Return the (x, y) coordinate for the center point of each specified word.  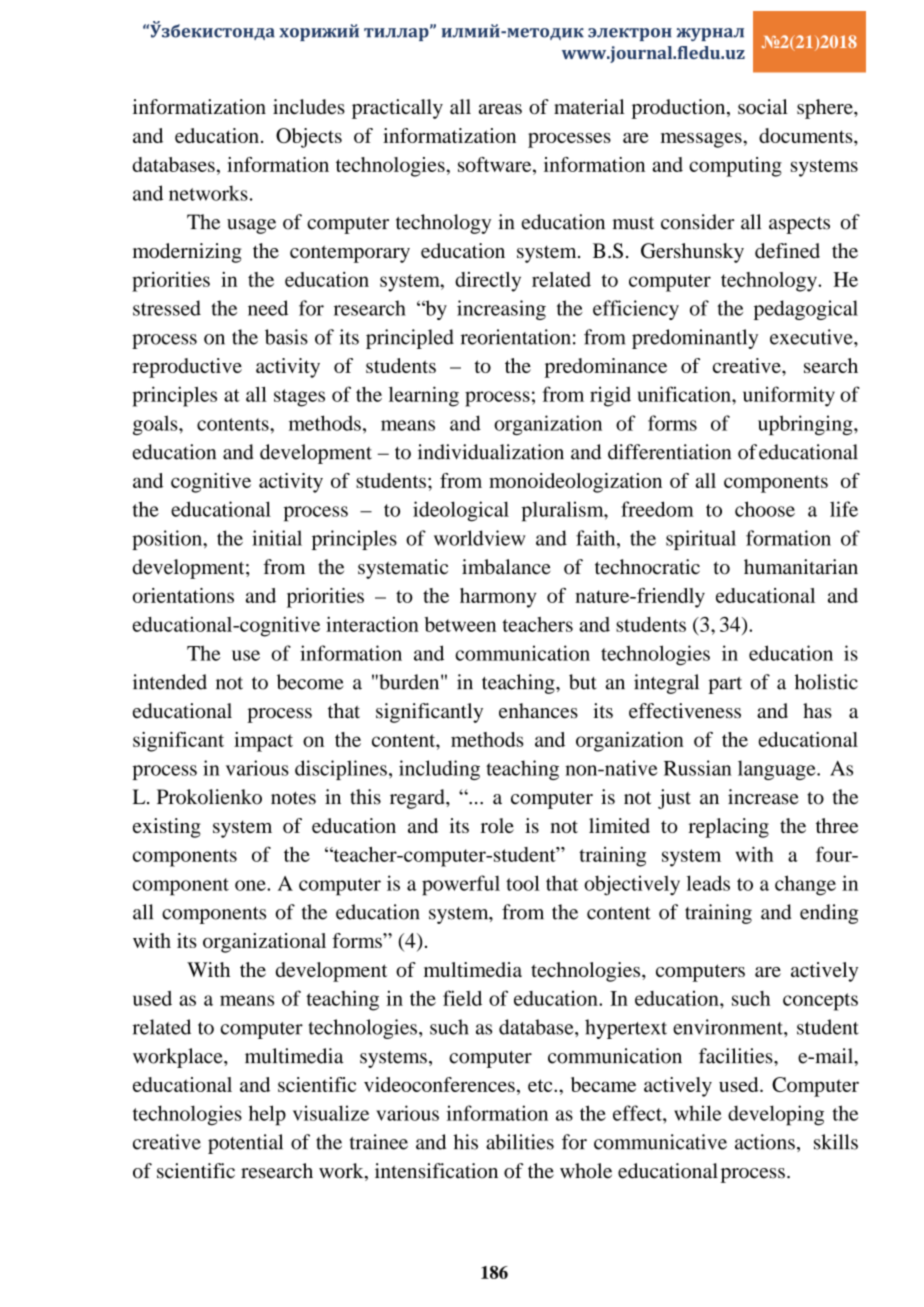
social (763, 107)
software (496, 164)
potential (245, 1144)
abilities (520, 1142)
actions (765, 1142)
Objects (309, 138)
